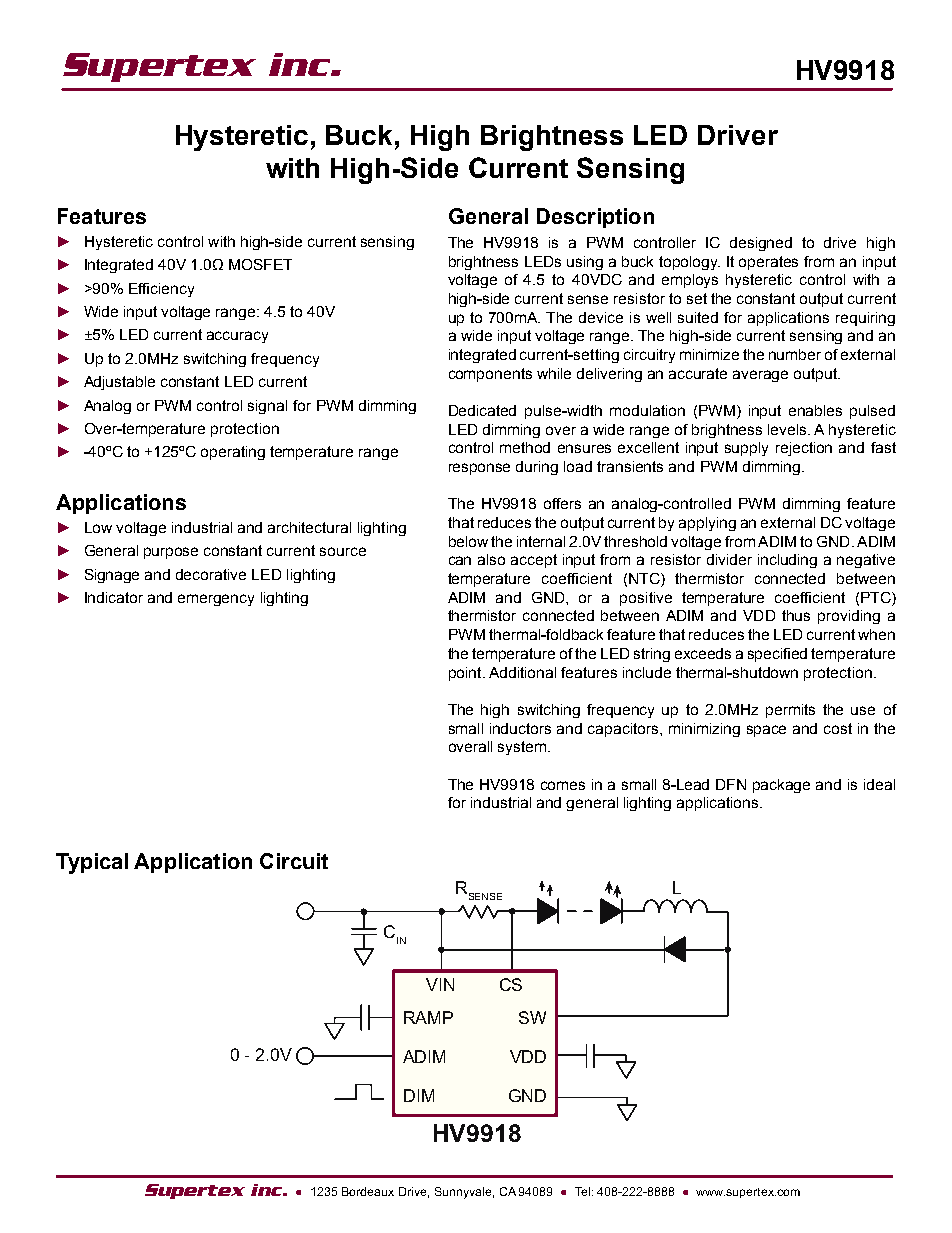 The width and height of the document is (952, 1233). I want to click on emergency, so click(216, 600).
